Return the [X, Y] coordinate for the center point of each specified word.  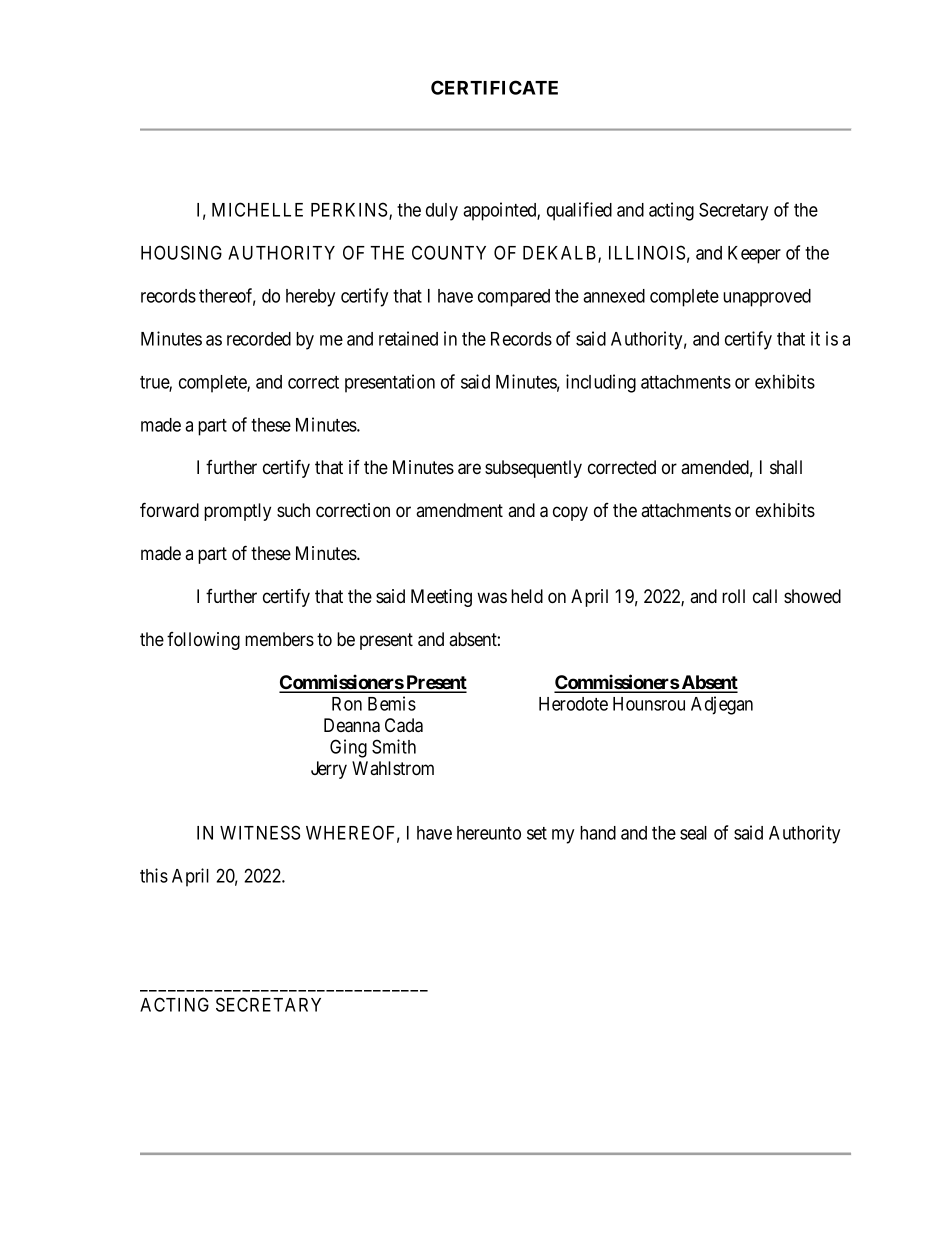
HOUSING [181, 252]
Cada [404, 725]
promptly [237, 512]
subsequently [533, 469]
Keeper [754, 255]
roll [733, 596]
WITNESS [260, 832]
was [492, 598]
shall [786, 467]
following [203, 641]
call [765, 596]
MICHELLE [257, 209]
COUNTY [449, 252]
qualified [579, 211]
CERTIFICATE [494, 87]
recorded [259, 339]
